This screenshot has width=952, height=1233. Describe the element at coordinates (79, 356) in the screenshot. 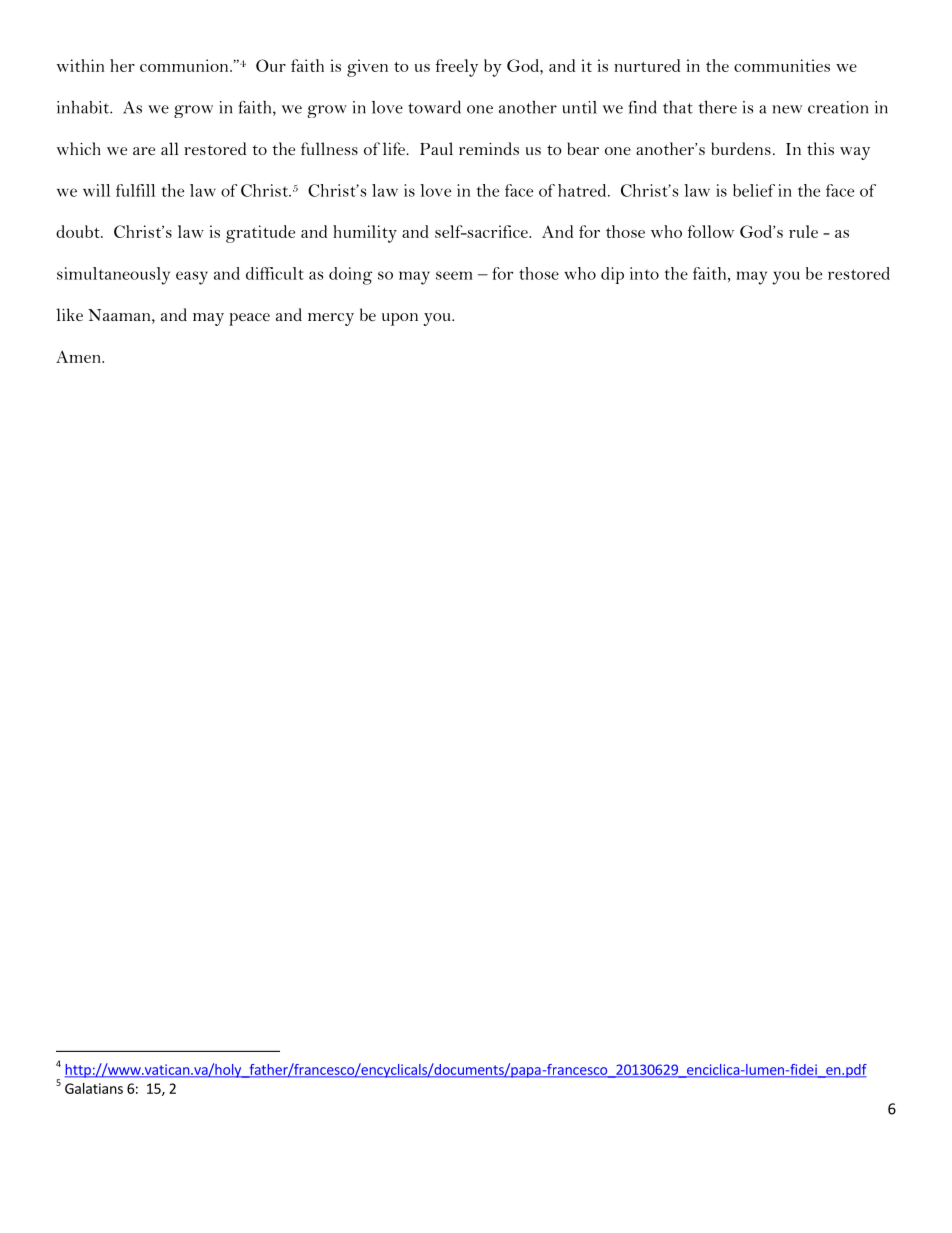

I see `Amen` at that location.
